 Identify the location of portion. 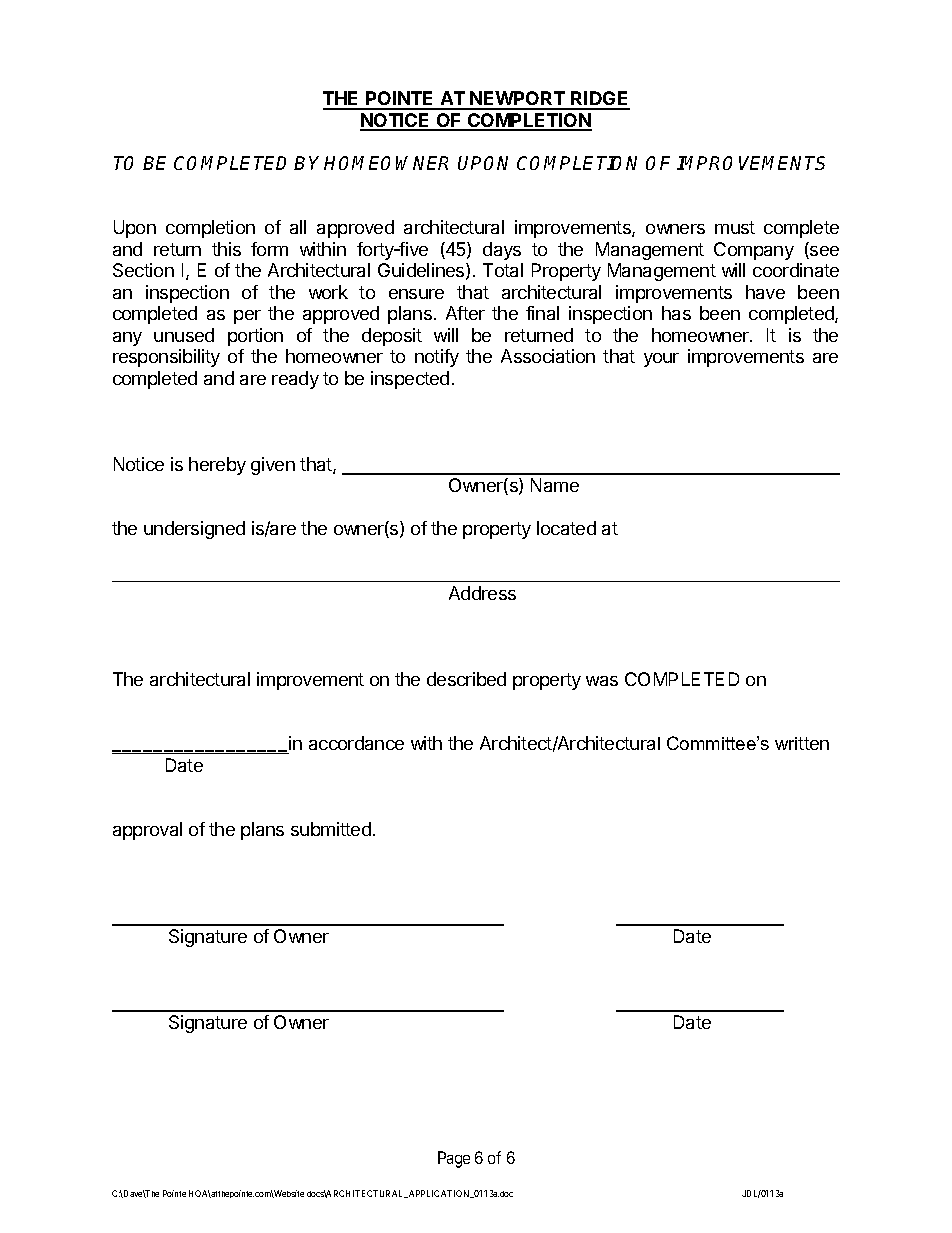
(255, 337).
